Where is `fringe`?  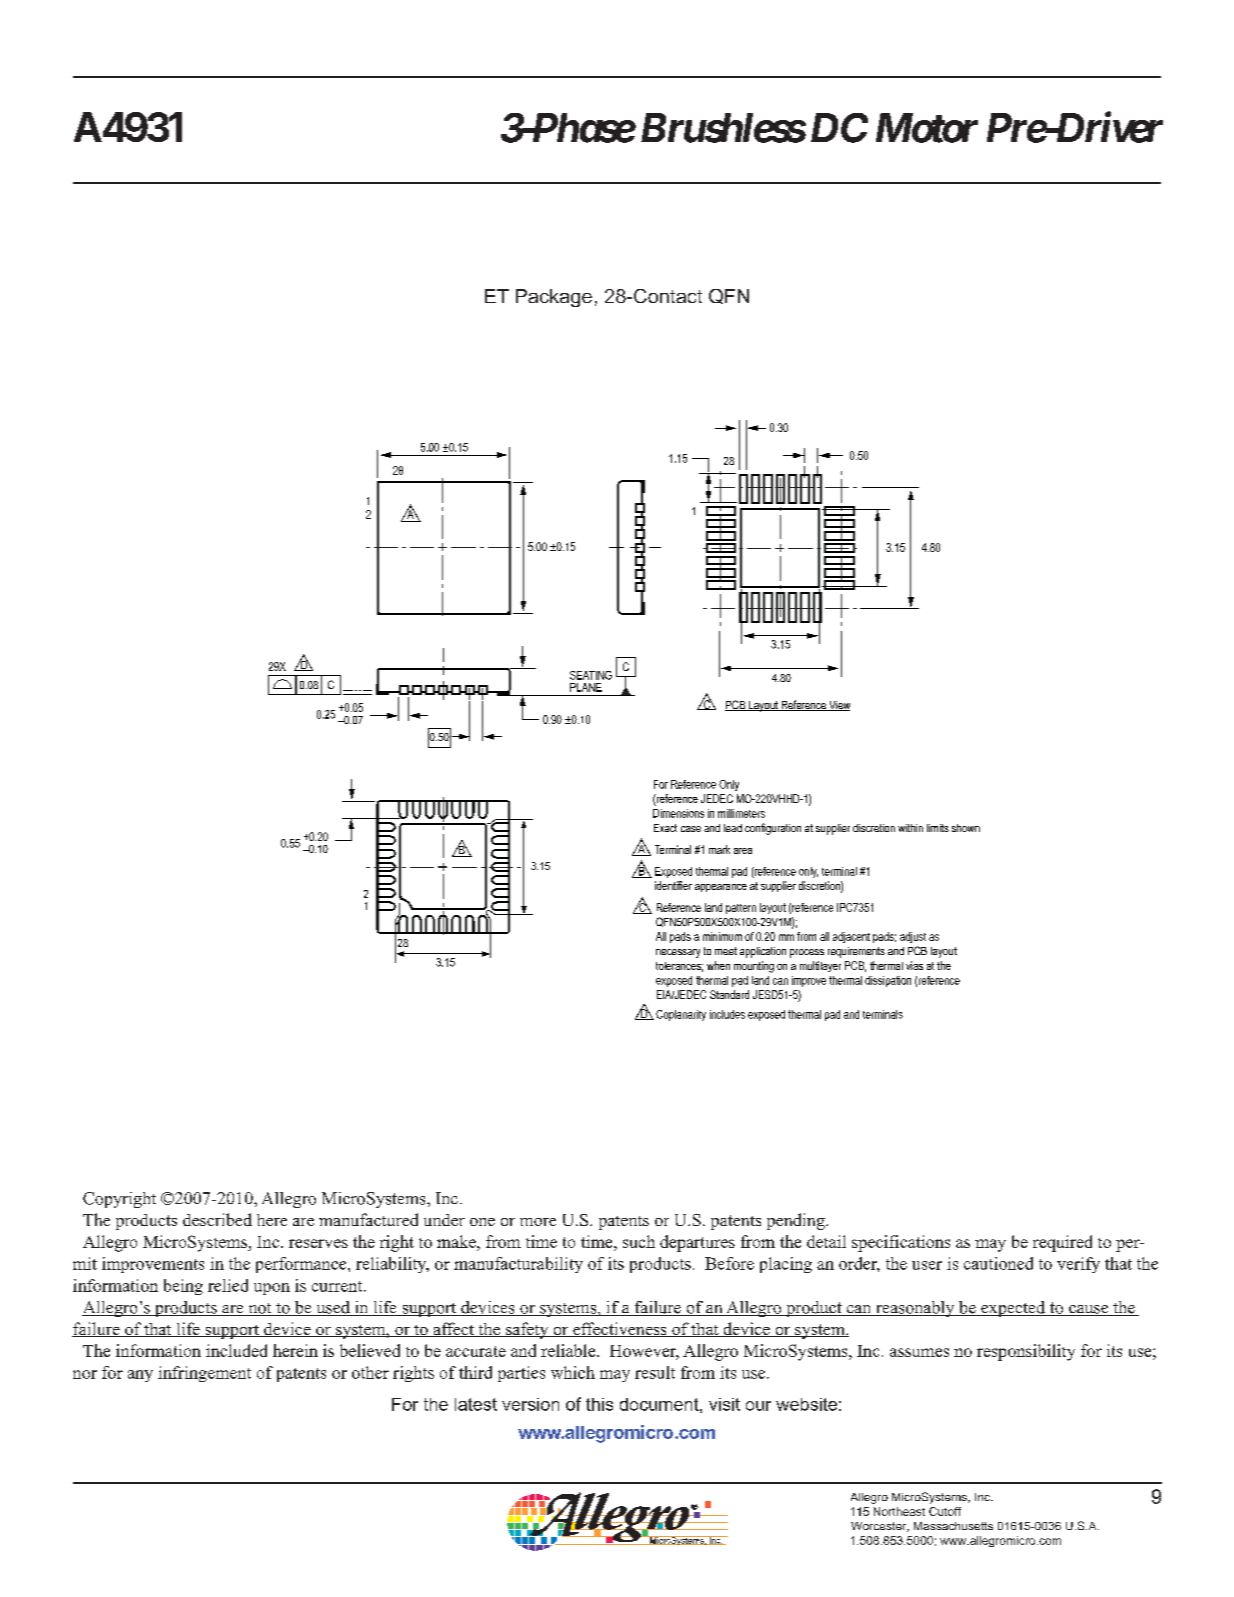
fringe is located at coordinates (193, 1374).
